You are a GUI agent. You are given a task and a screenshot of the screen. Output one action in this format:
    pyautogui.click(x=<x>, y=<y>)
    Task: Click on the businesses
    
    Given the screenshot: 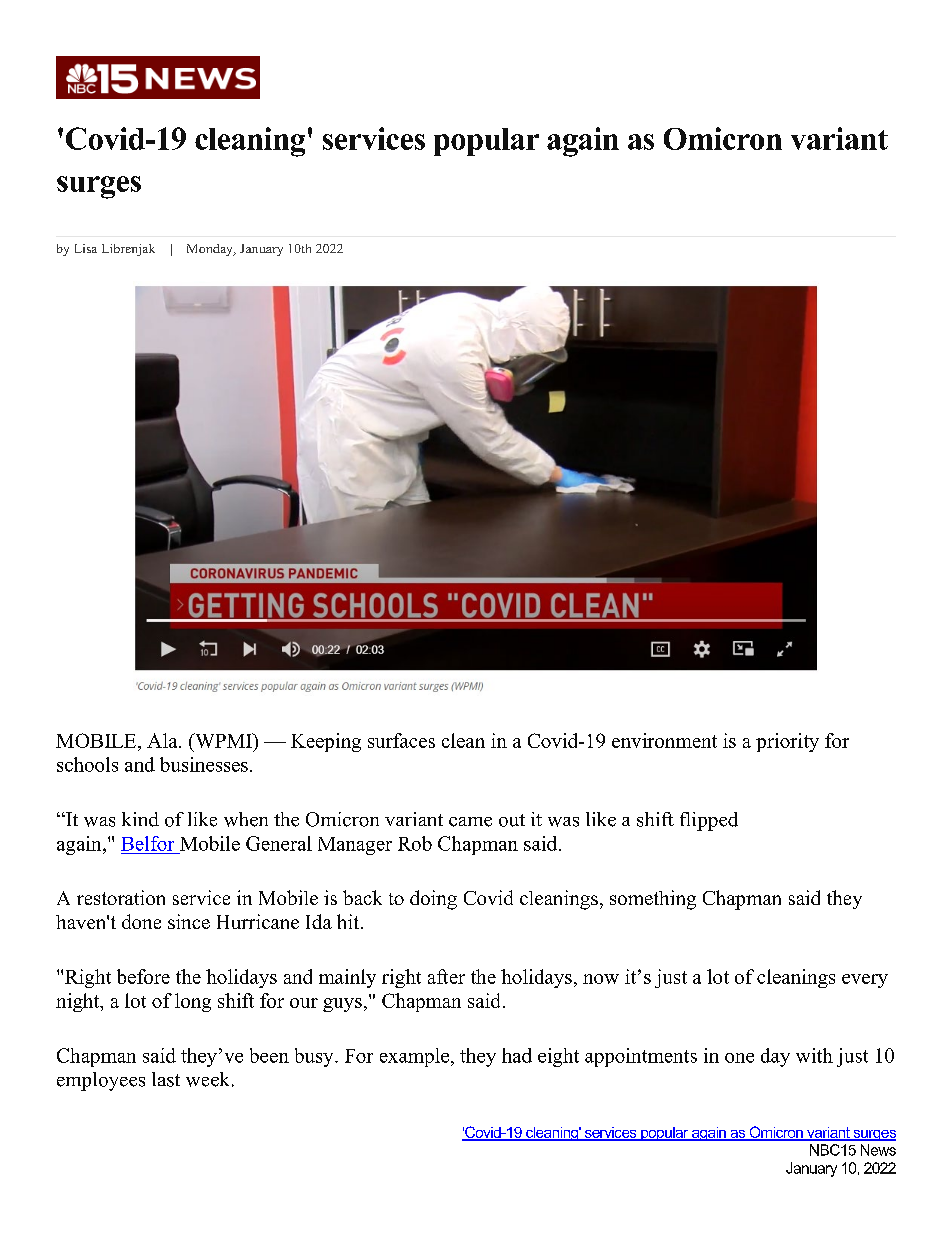 What is the action you would take?
    pyautogui.click(x=204, y=764)
